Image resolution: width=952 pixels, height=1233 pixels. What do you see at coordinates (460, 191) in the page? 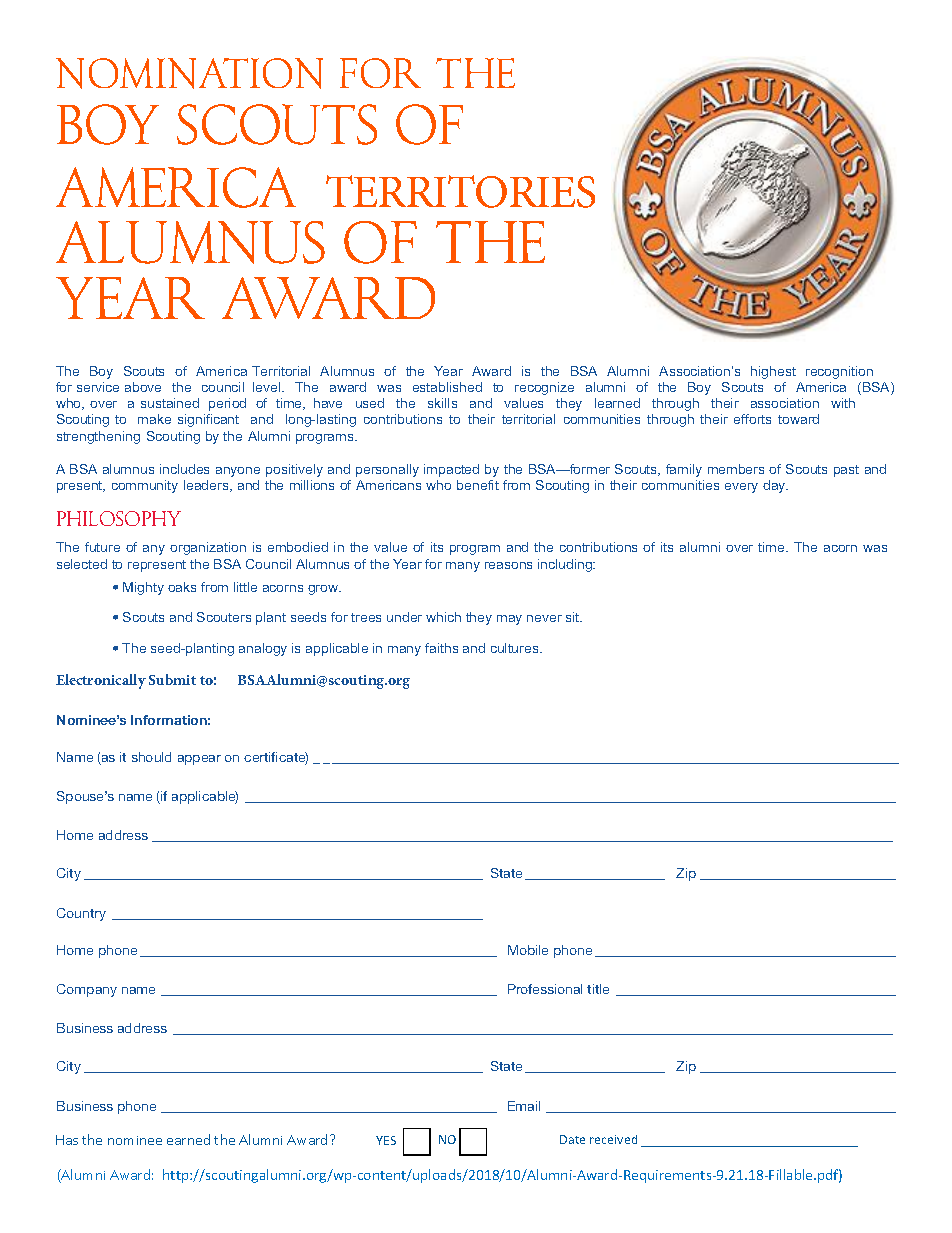
I see `TERRITORIES` at bounding box center [460, 191].
